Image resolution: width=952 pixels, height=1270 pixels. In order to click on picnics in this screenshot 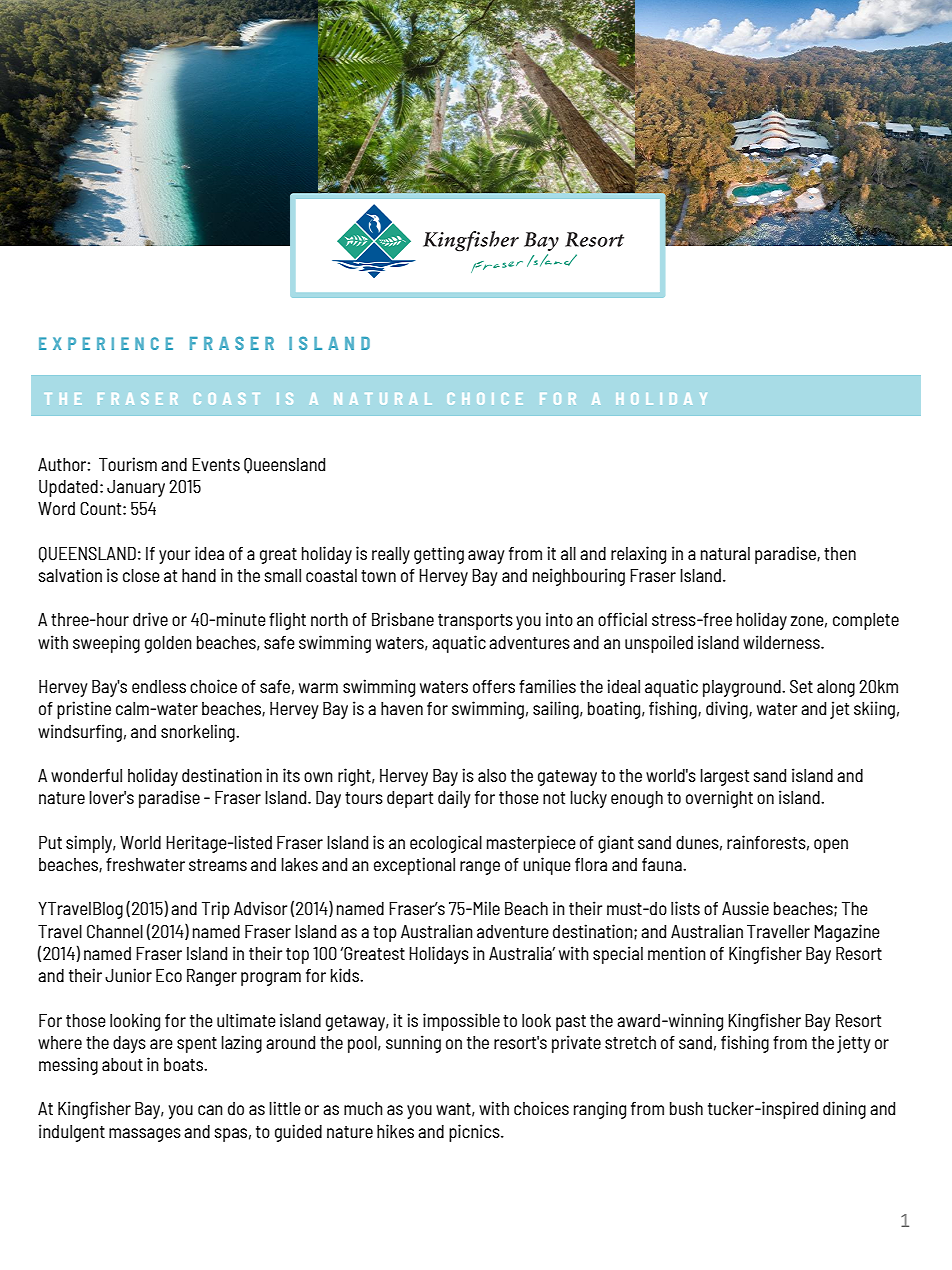, I will do `click(475, 1133)`.
